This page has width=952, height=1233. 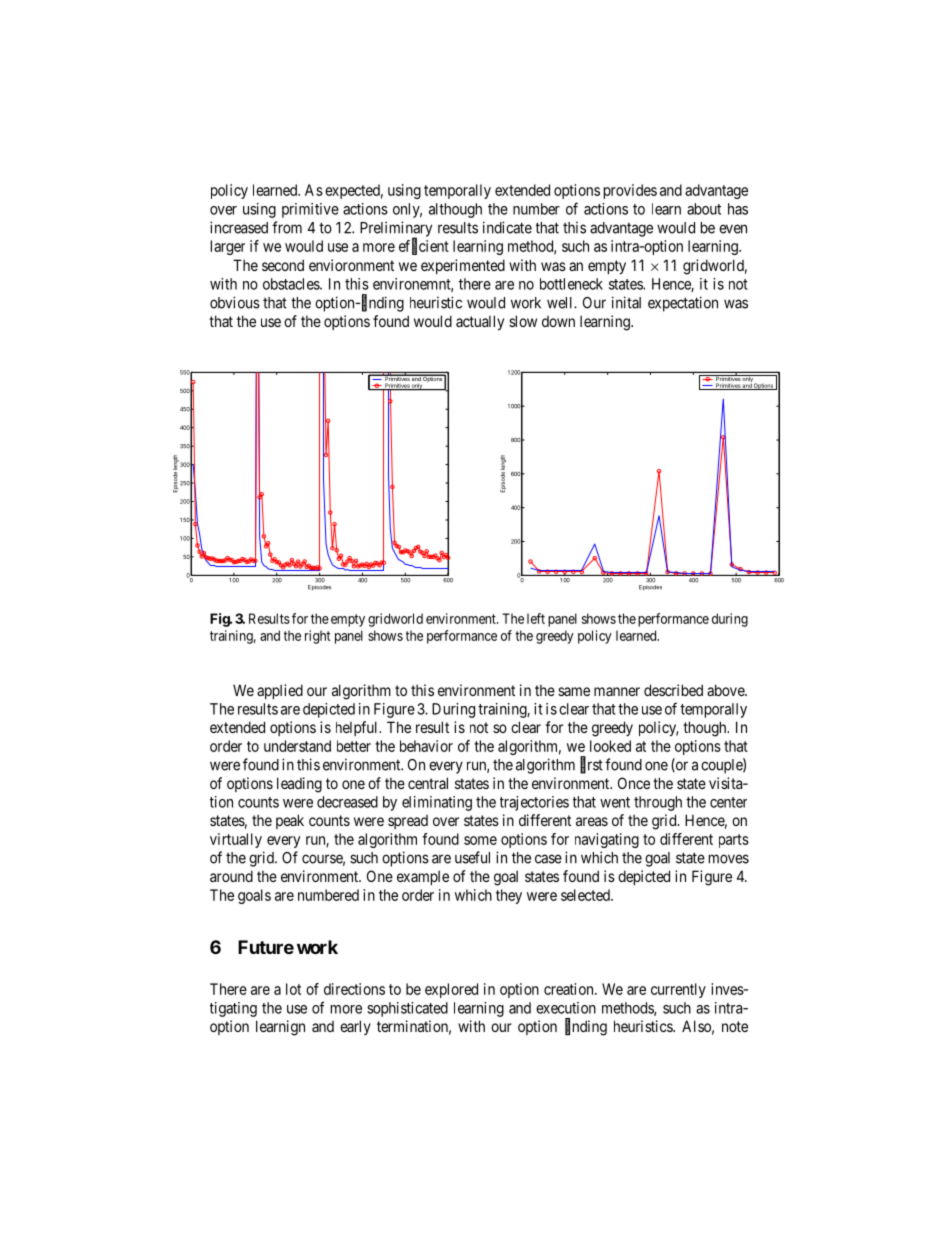 What do you see at coordinates (673, 690) in the page?
I see `described` at bounding box center [673, 690].
